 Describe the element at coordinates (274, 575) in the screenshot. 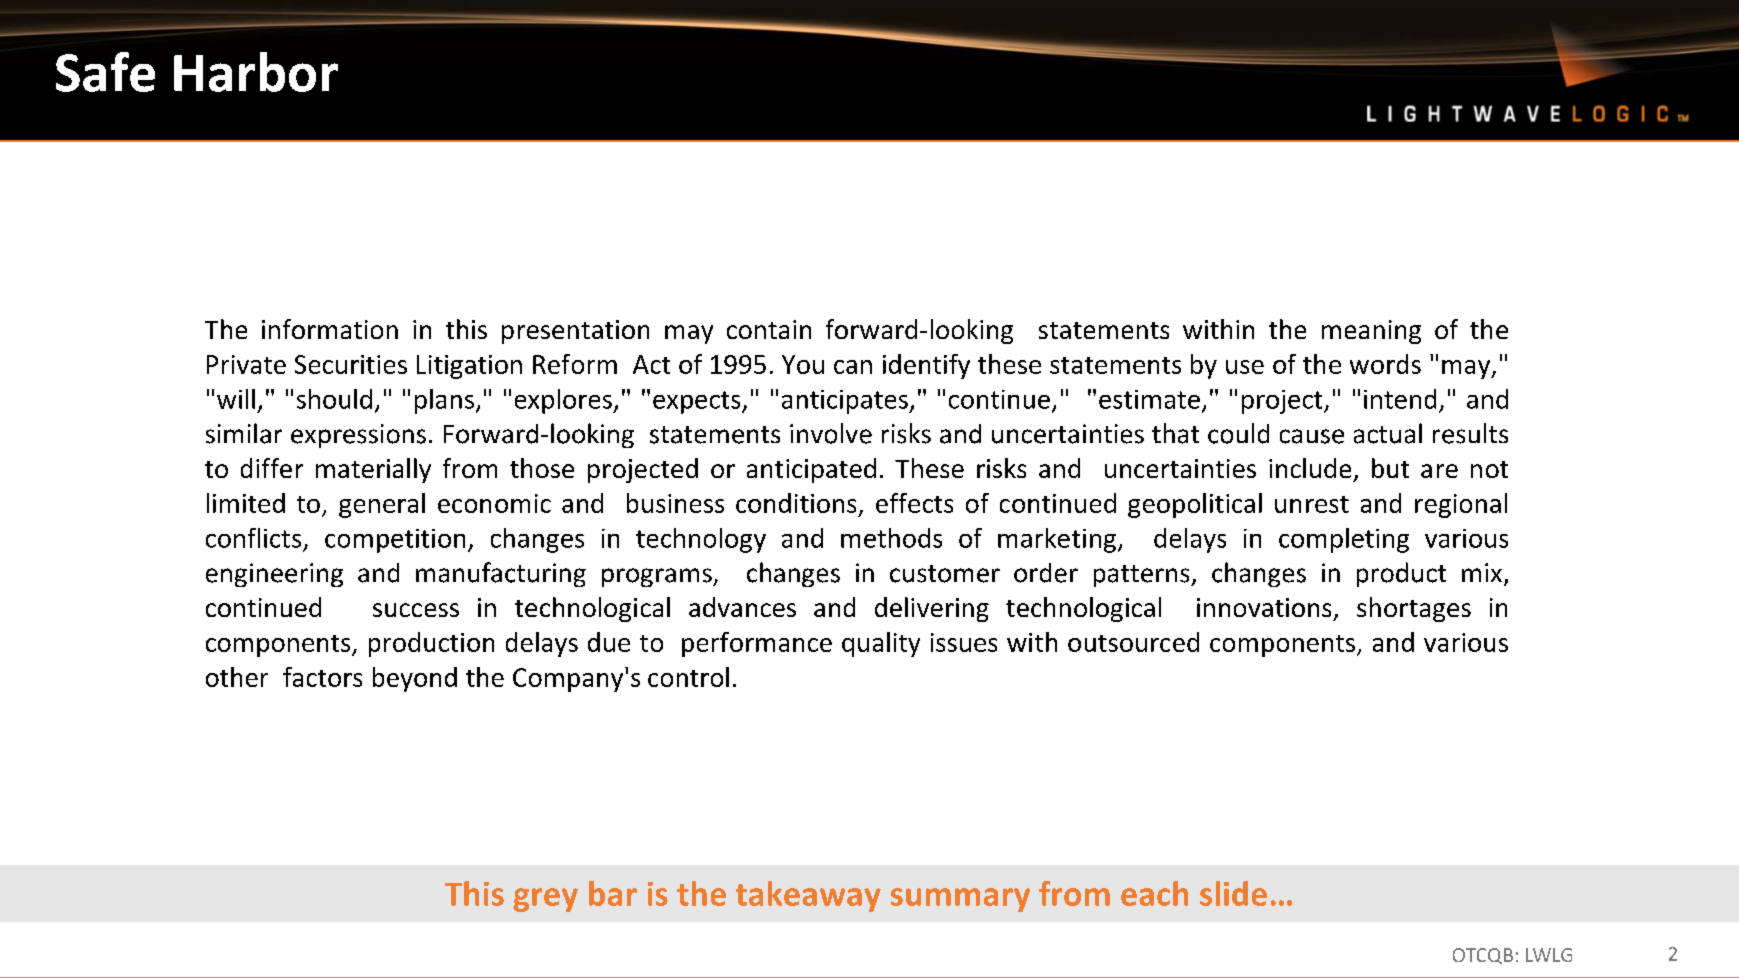

I see `engineering` at that location.
